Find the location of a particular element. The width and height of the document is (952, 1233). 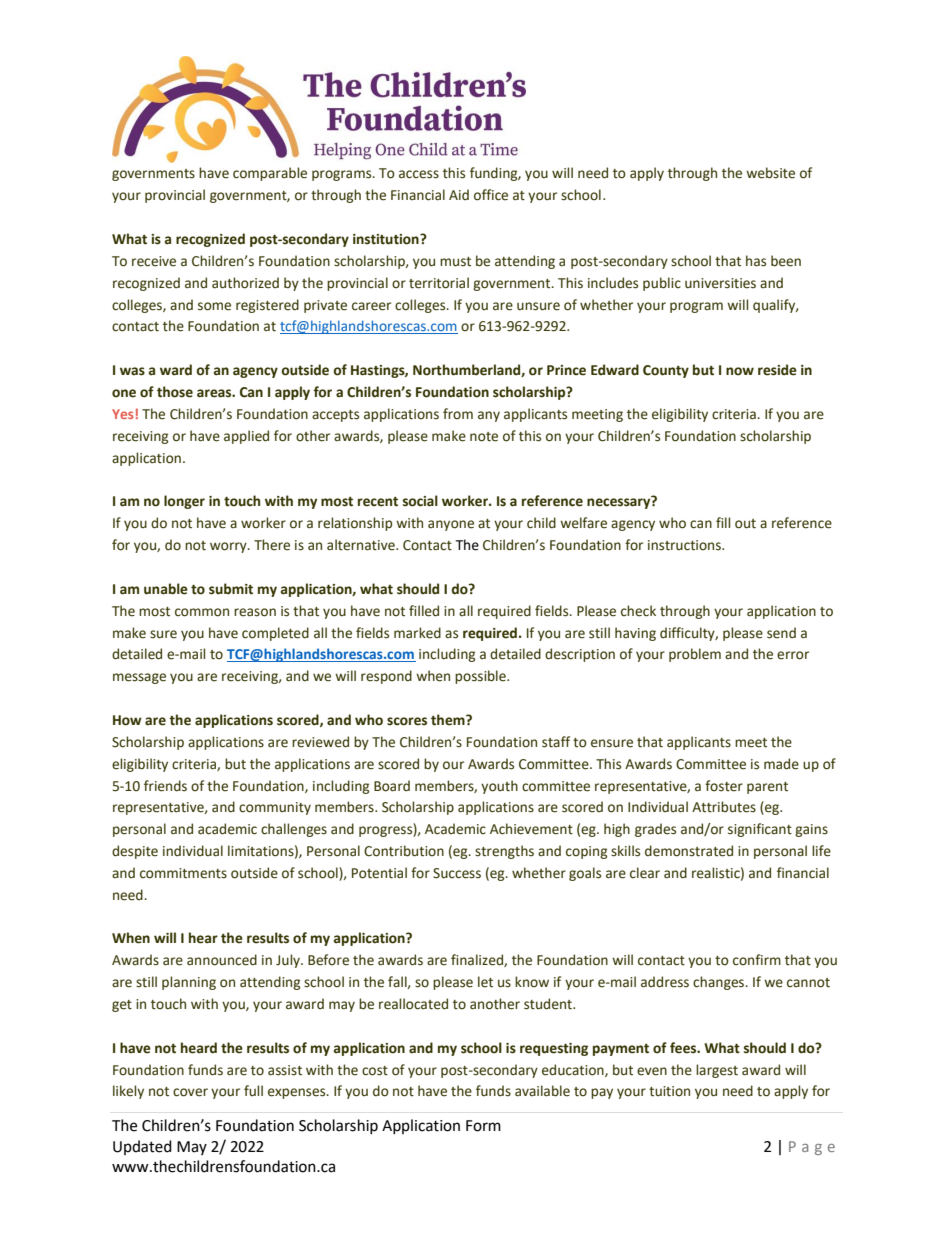

possible is located at coordinates (481, 677).
